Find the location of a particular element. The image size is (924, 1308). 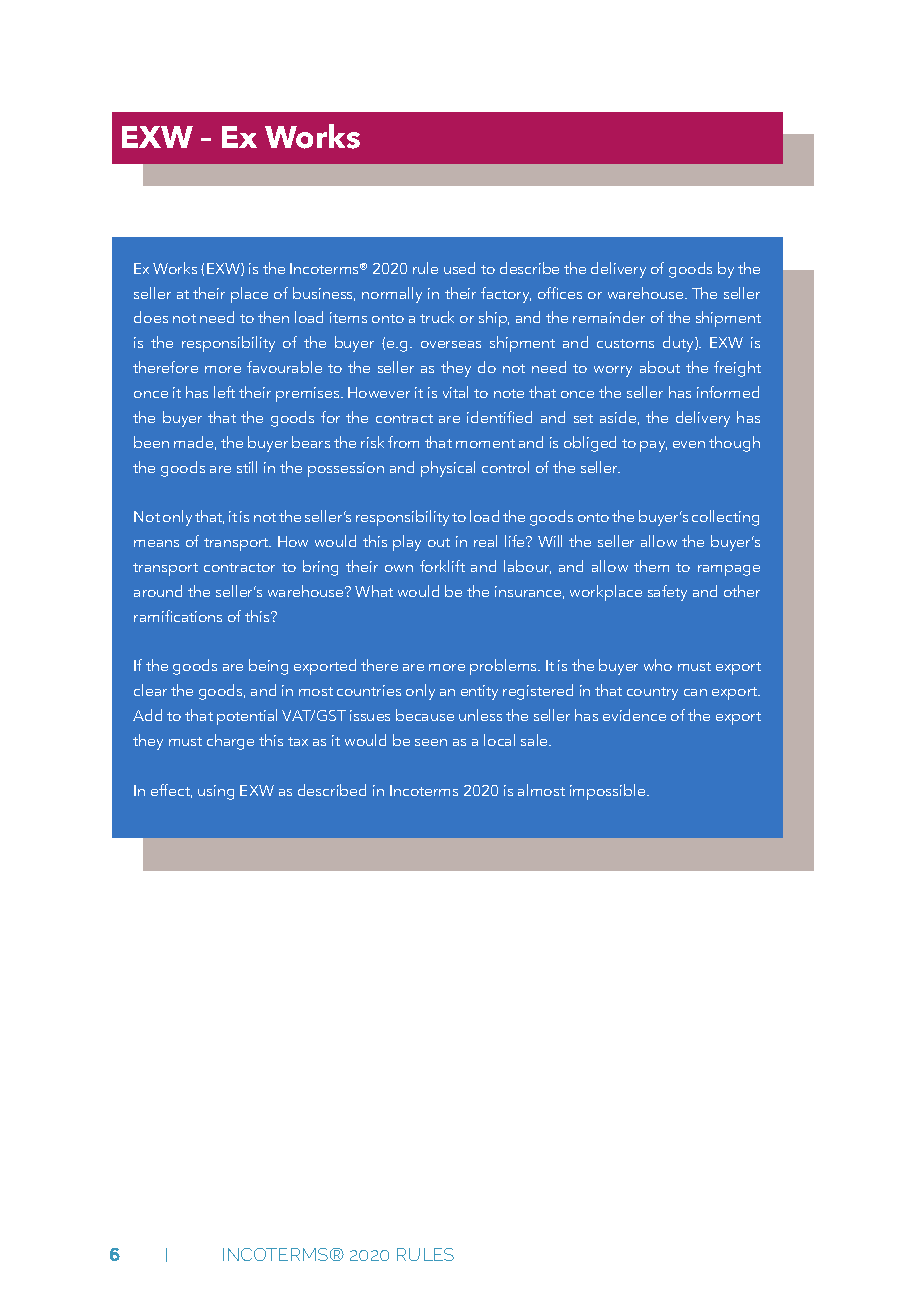

used is located at coordinates (459, 268).
